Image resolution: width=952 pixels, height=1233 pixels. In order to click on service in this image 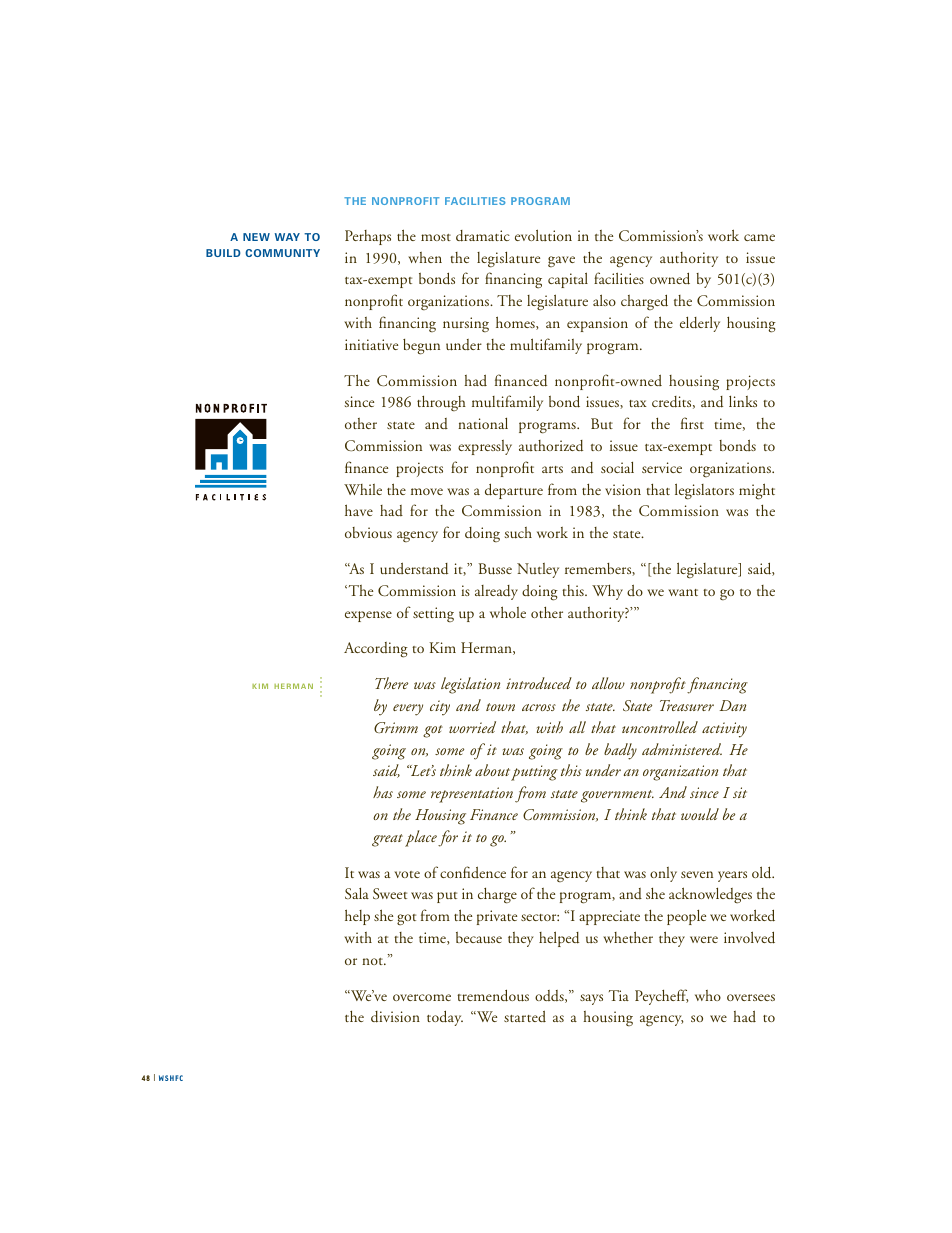, I will do `click(662, 467)`.
